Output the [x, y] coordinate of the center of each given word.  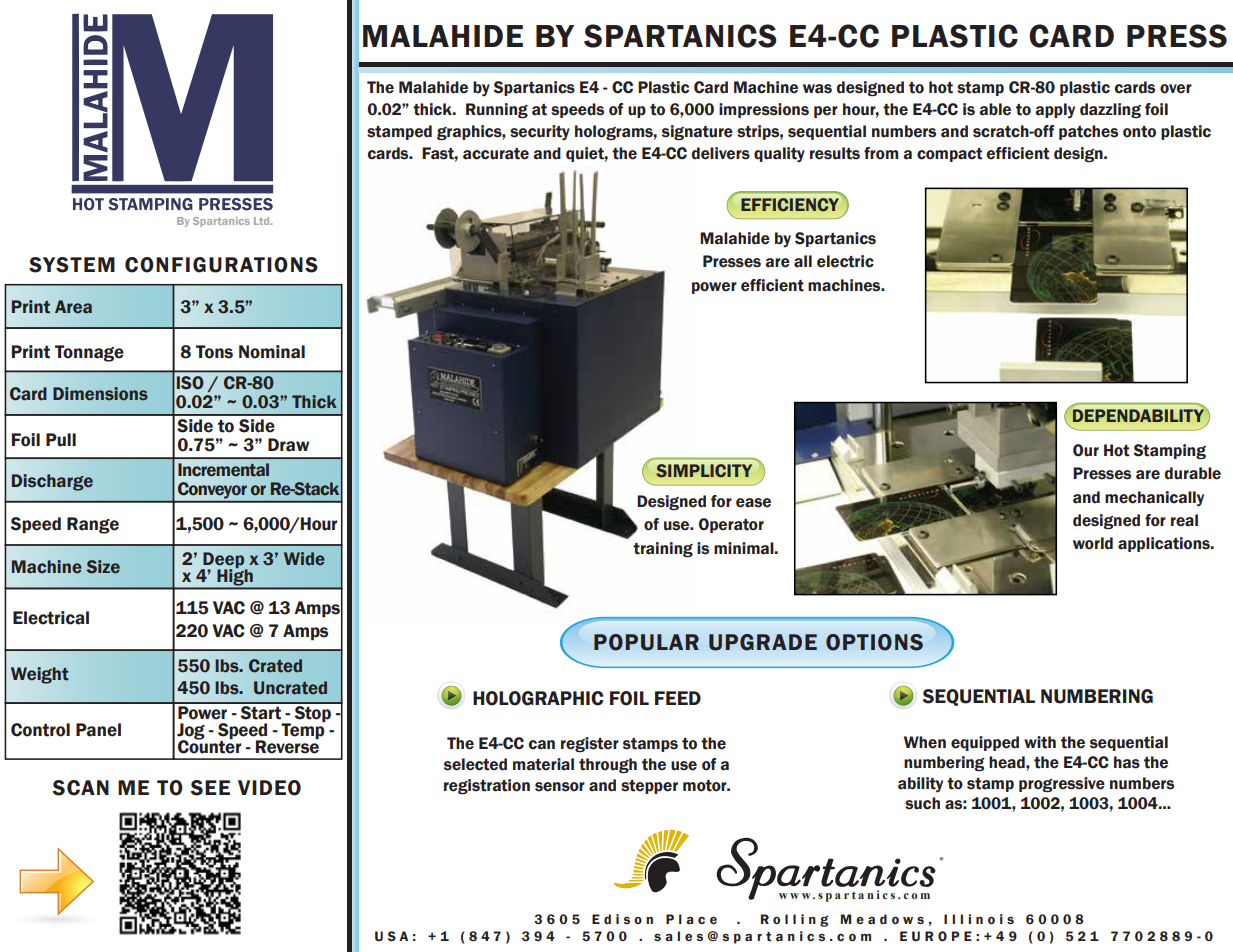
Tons [214, 352]
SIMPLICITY [704, 471]
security [540, 133]
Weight [40, 675]
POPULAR [646, 642]
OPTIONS [874, 642]
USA [391, 936]
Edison [622, 919]
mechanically [1154, 498]
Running [497, 111]
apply [1055, 110]
